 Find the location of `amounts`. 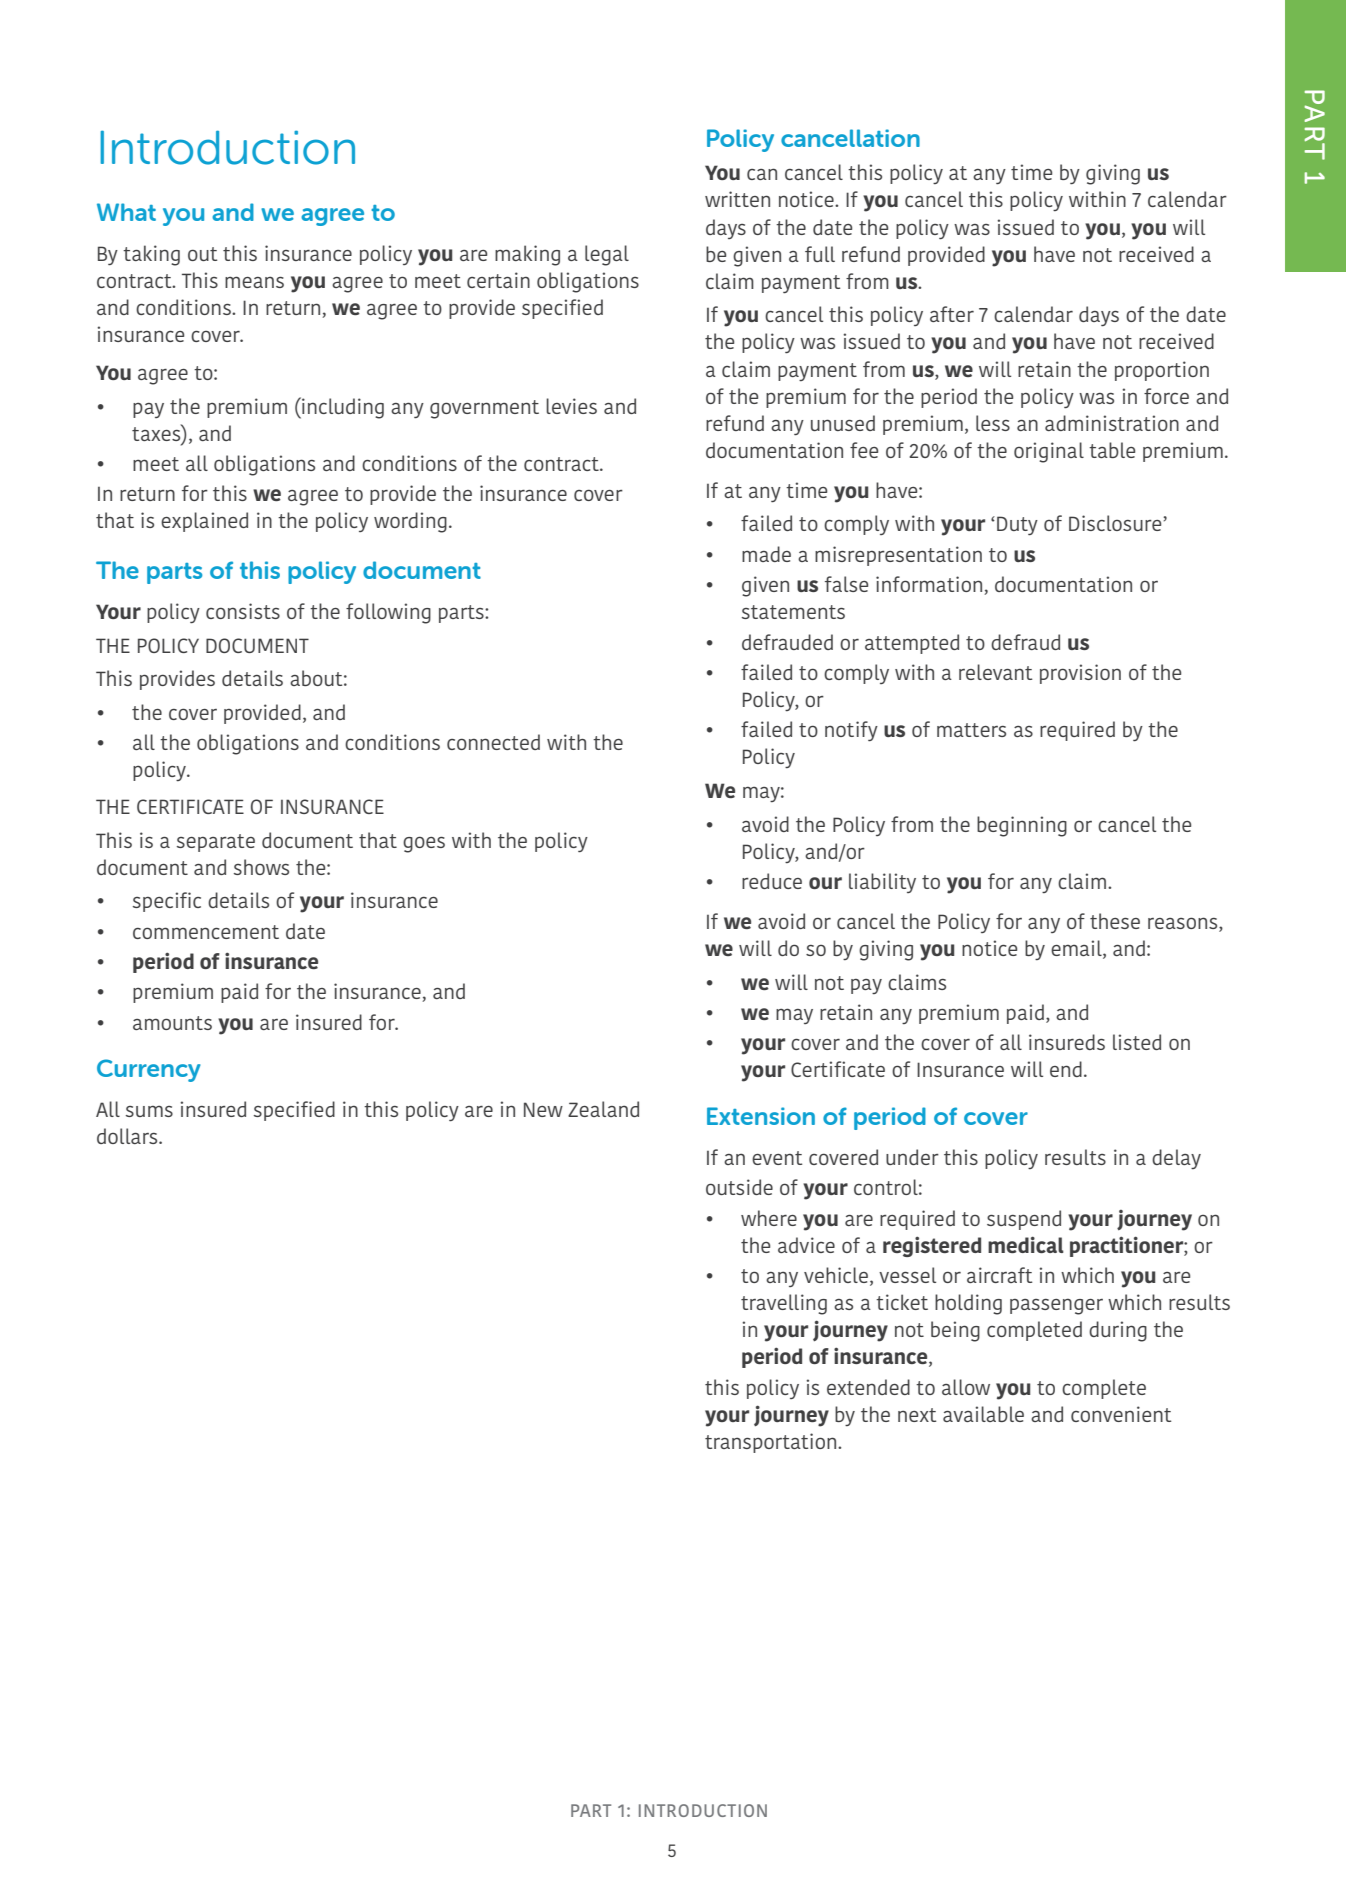

amounts is located at coordinates (172, 1023).
